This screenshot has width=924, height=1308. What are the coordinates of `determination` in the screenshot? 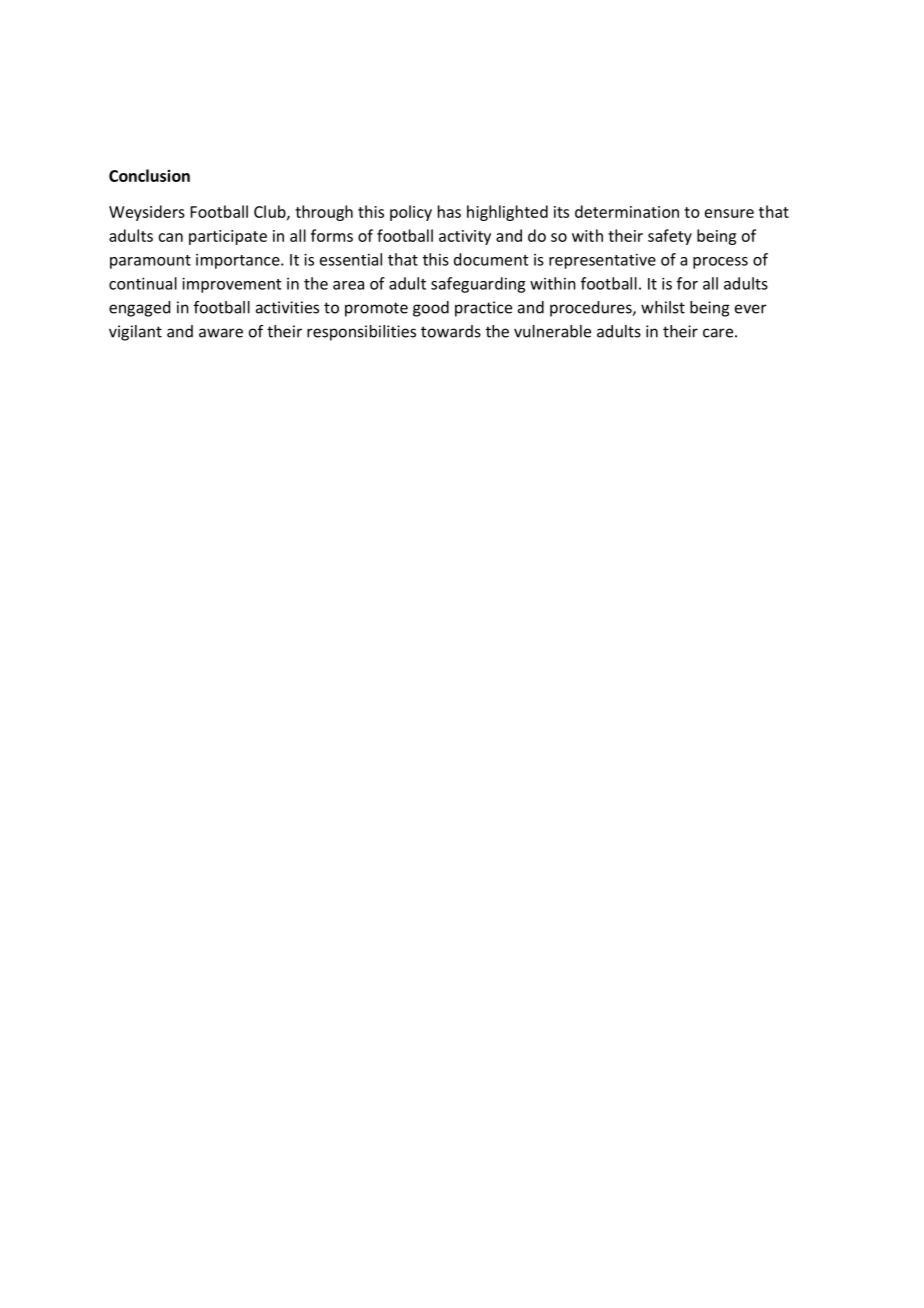 It's located at (627, 211).
